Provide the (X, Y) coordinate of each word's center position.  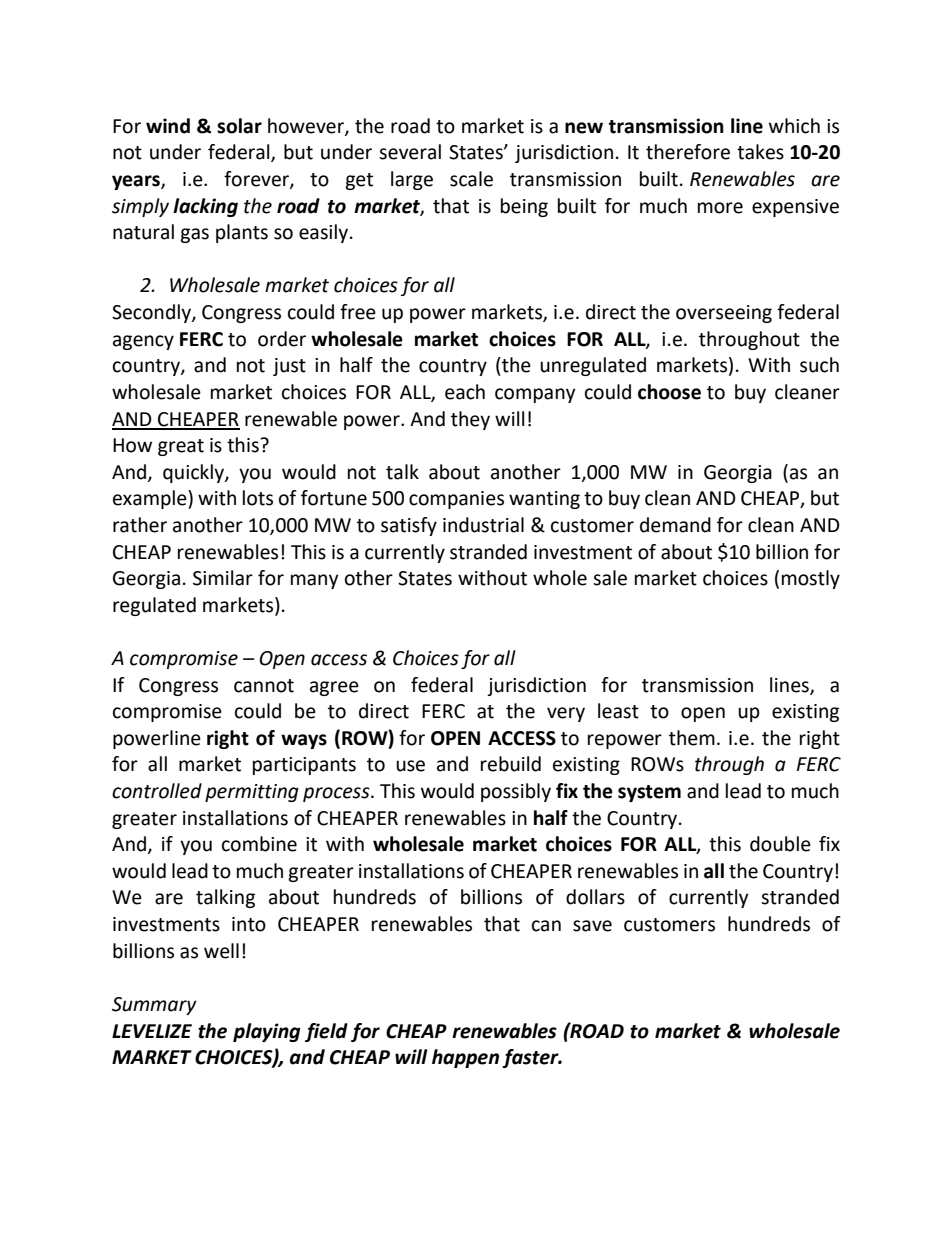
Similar (223, 578)
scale (471, 179)
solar (239, 126)
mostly (811, 579)
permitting (252, 793)
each (465, 392)
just (289, 367)
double (780, 844)
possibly (516, 792)
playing (267, 1032)
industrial (483, 525)
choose (669, 392)
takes (760, 152)
